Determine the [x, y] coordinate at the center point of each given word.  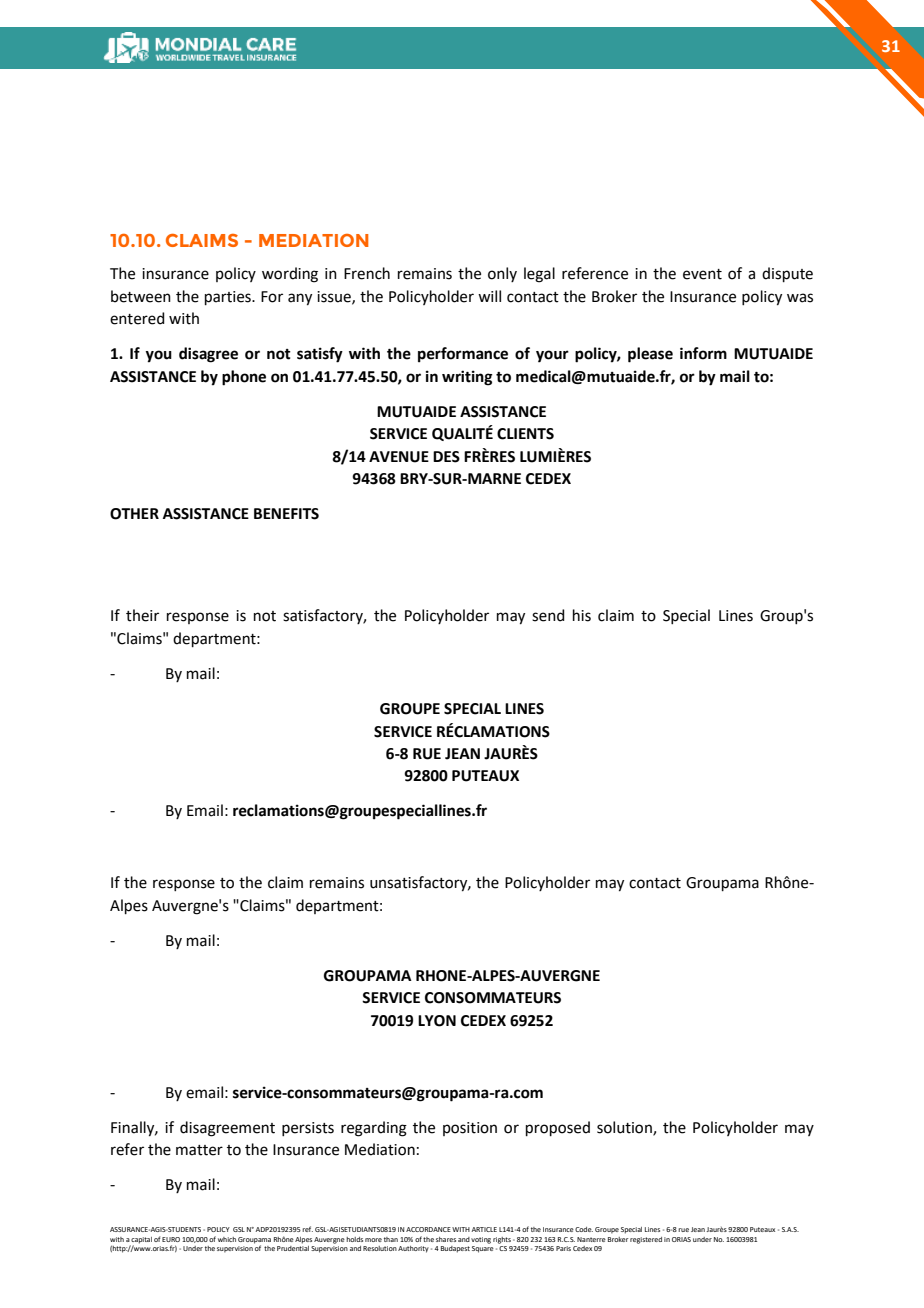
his [582, 615]
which [227, 1239]
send [548, 615]
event [702, 274]
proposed [558, 1128]
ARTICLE [484, 1229]
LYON [437, 1021]
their [142, 615]
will [489, 296]
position [470, 1129]
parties [229, 298]
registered [646, 1240]
